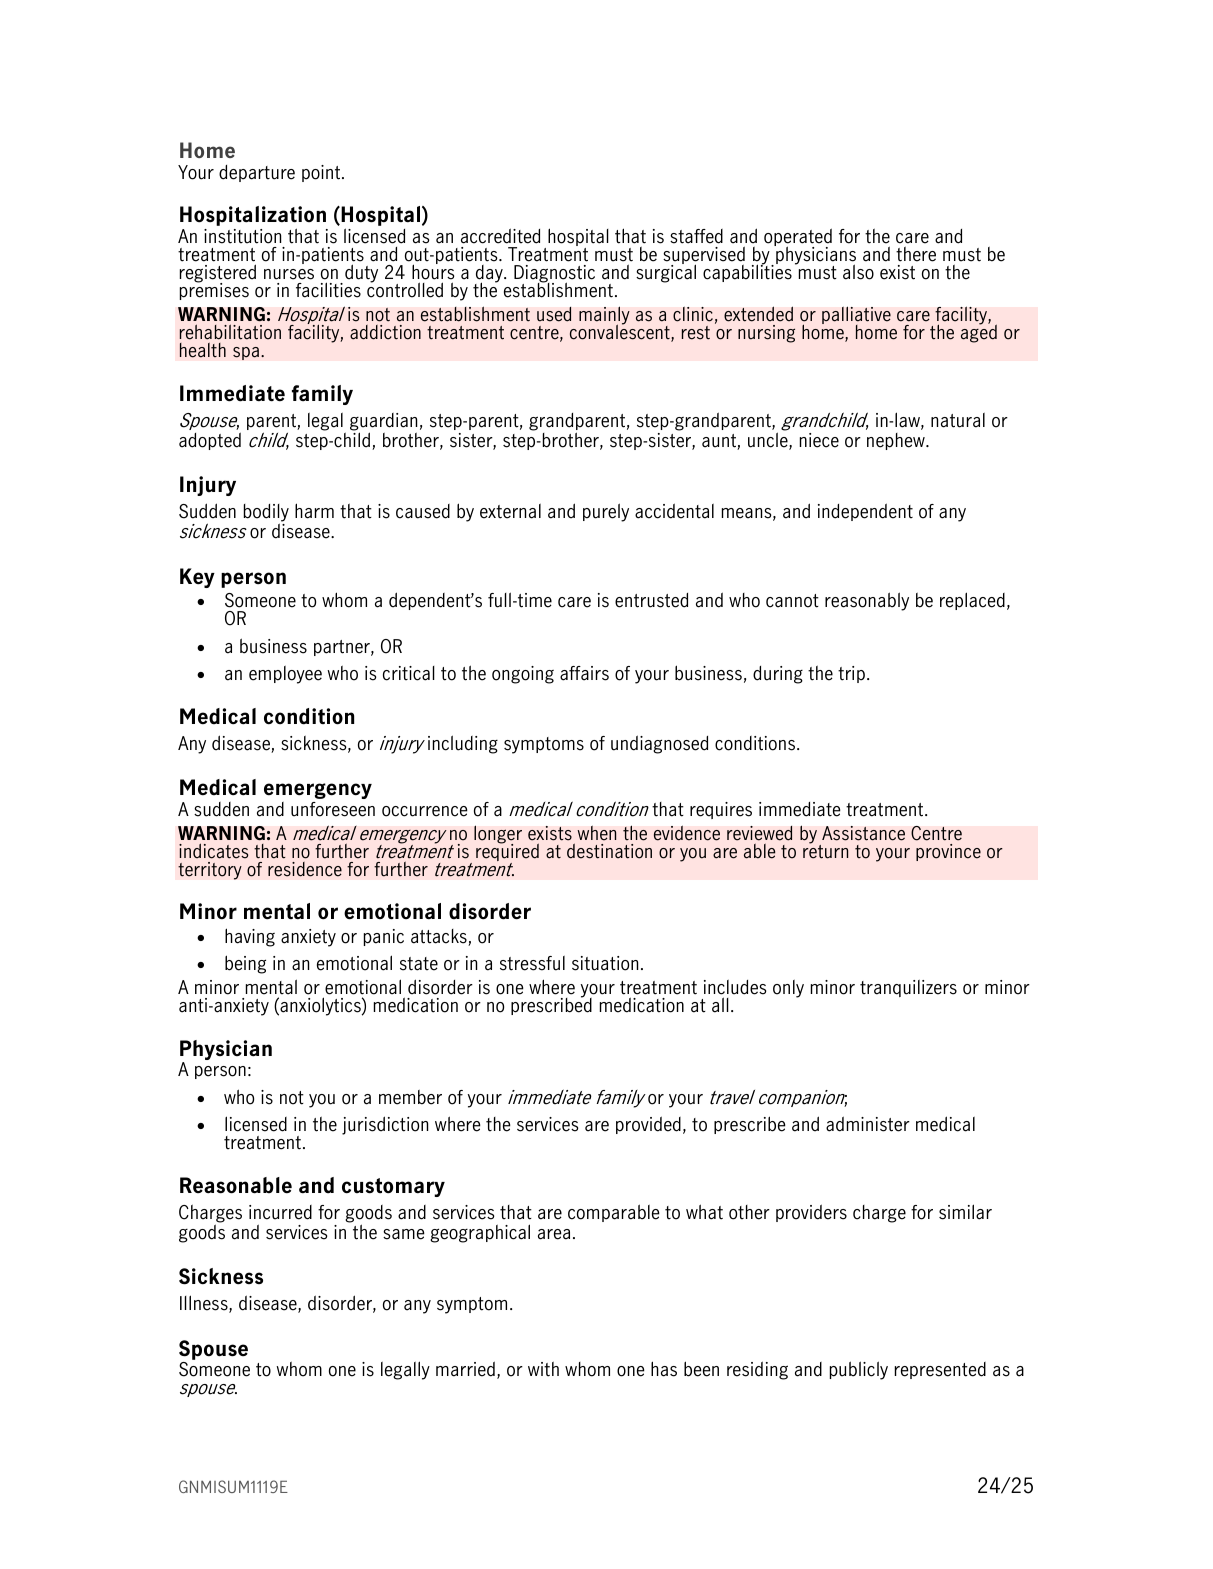  What do you see at coordinates (205, 1304) in the screenshot?
I see `Illness` at bounding box center [205, 1304].
